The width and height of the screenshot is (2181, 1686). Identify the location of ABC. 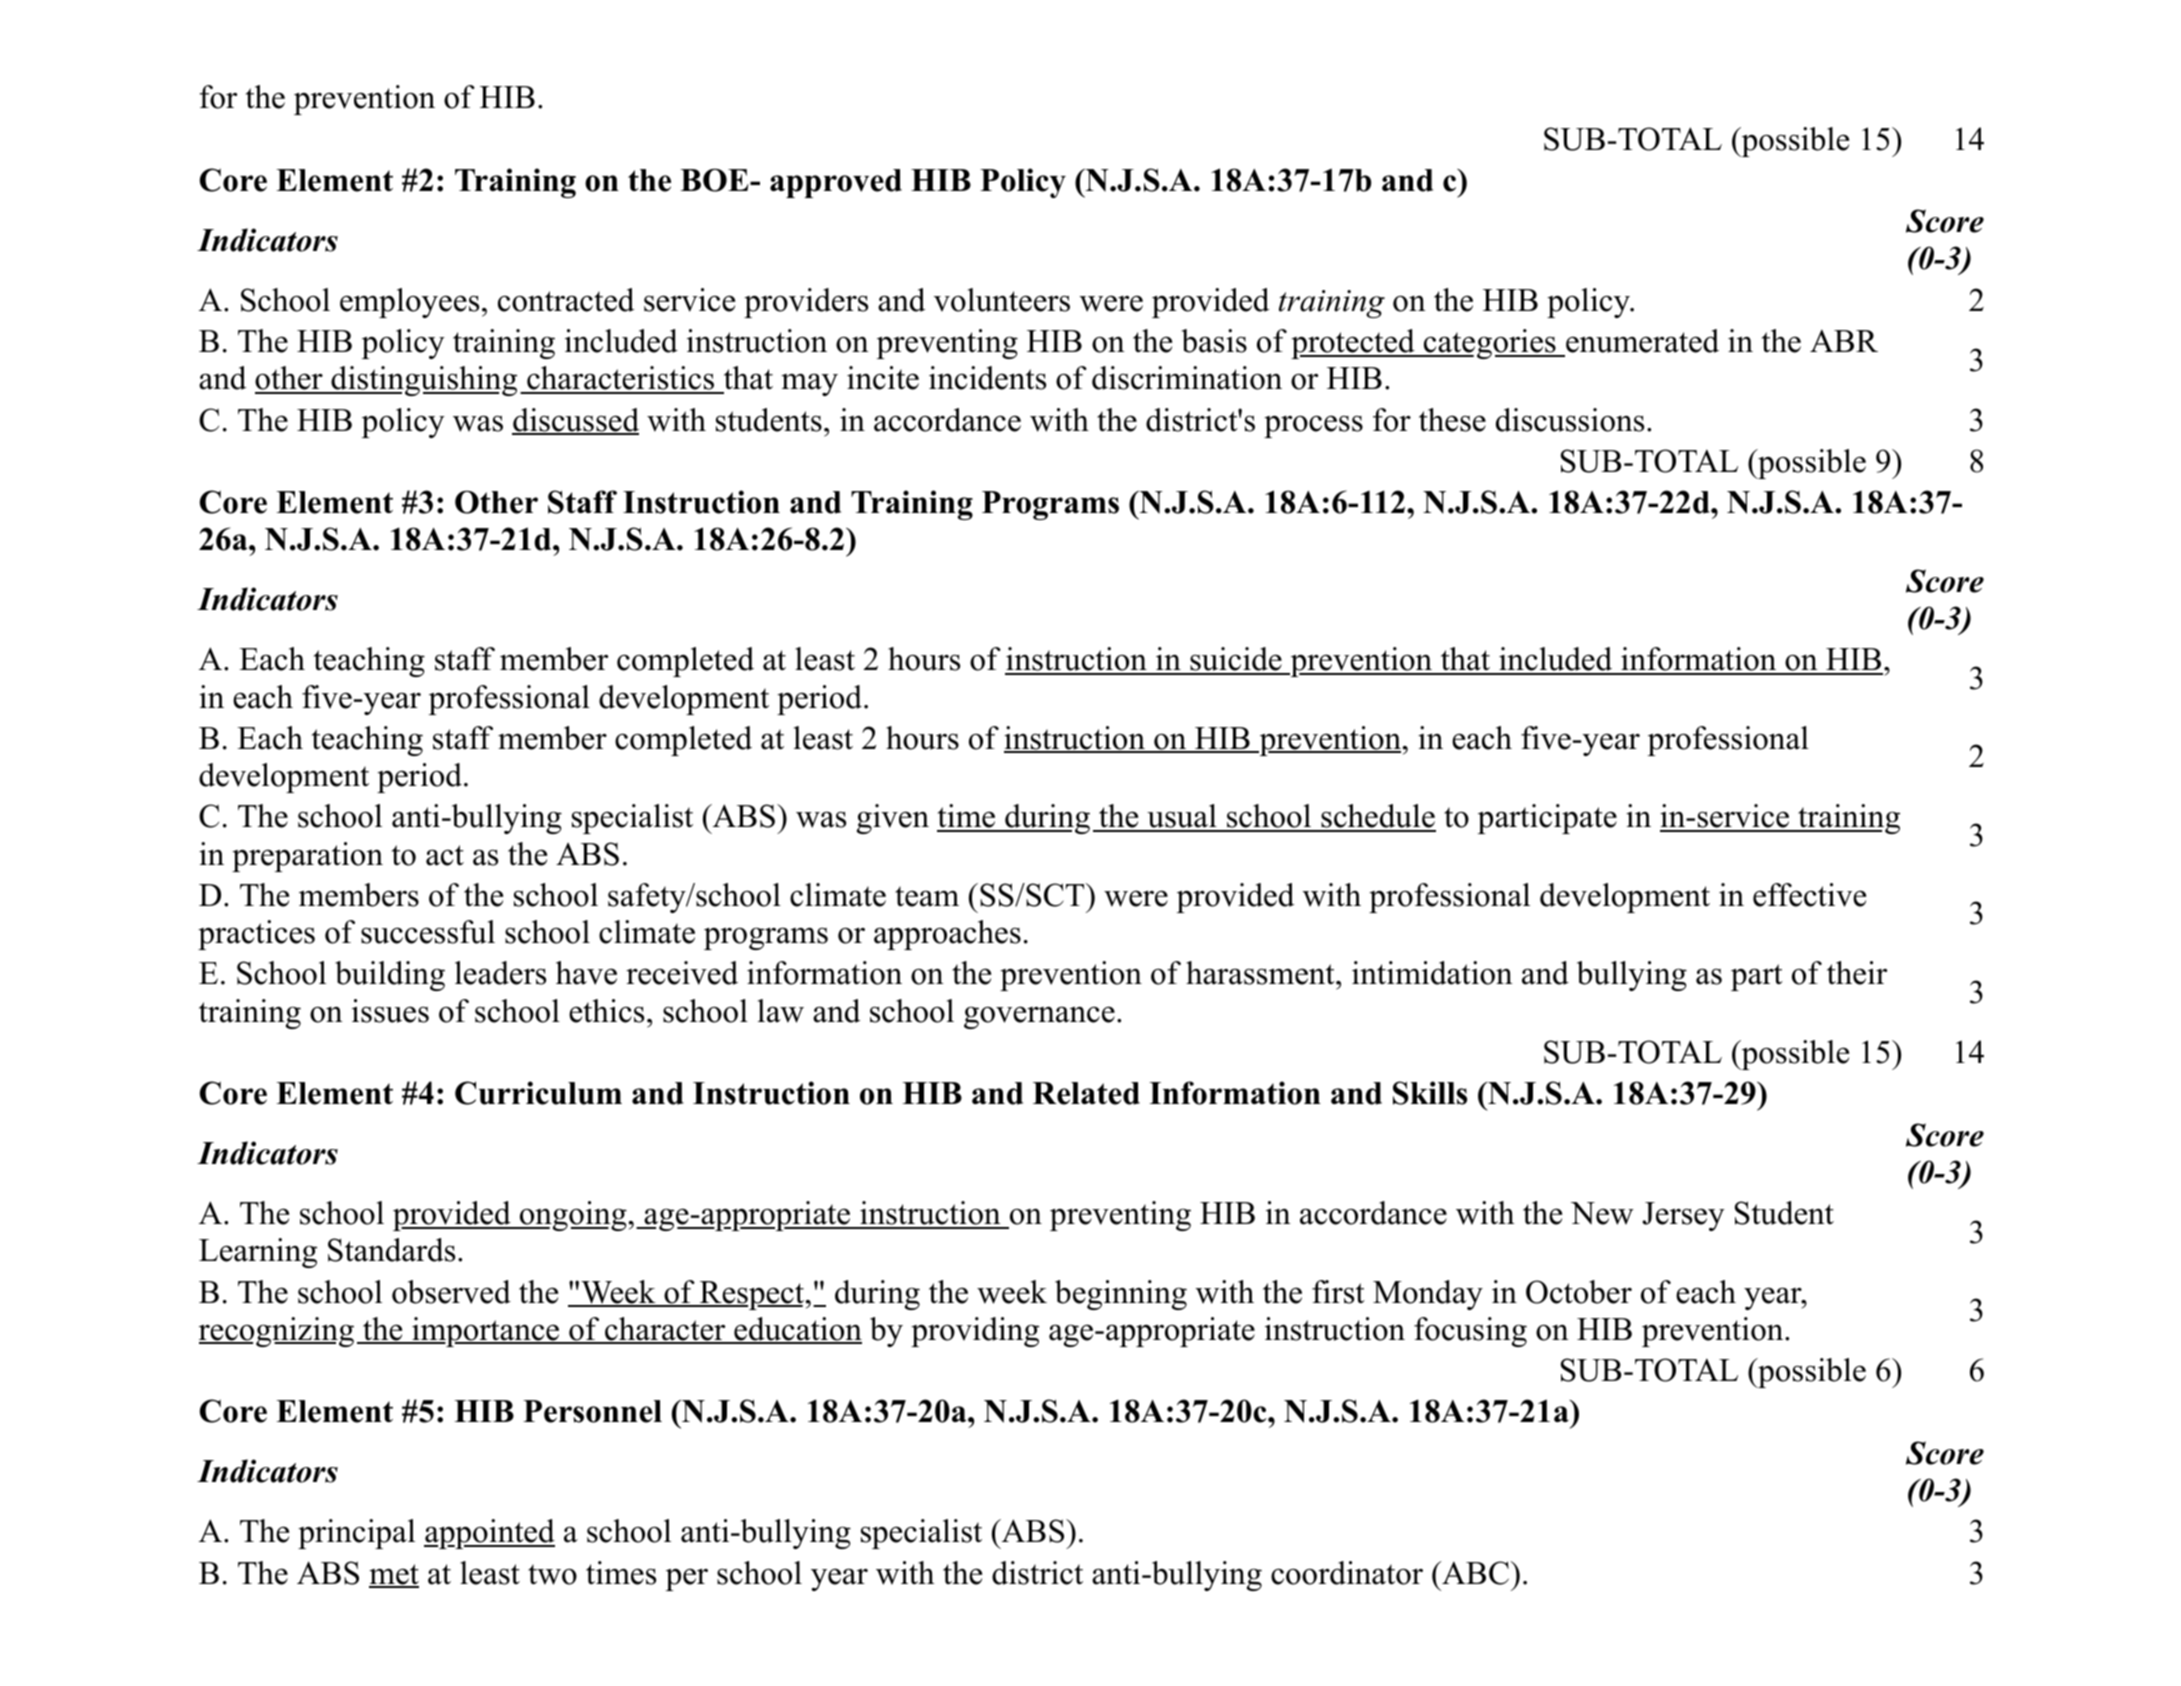
(1474, 1573).
